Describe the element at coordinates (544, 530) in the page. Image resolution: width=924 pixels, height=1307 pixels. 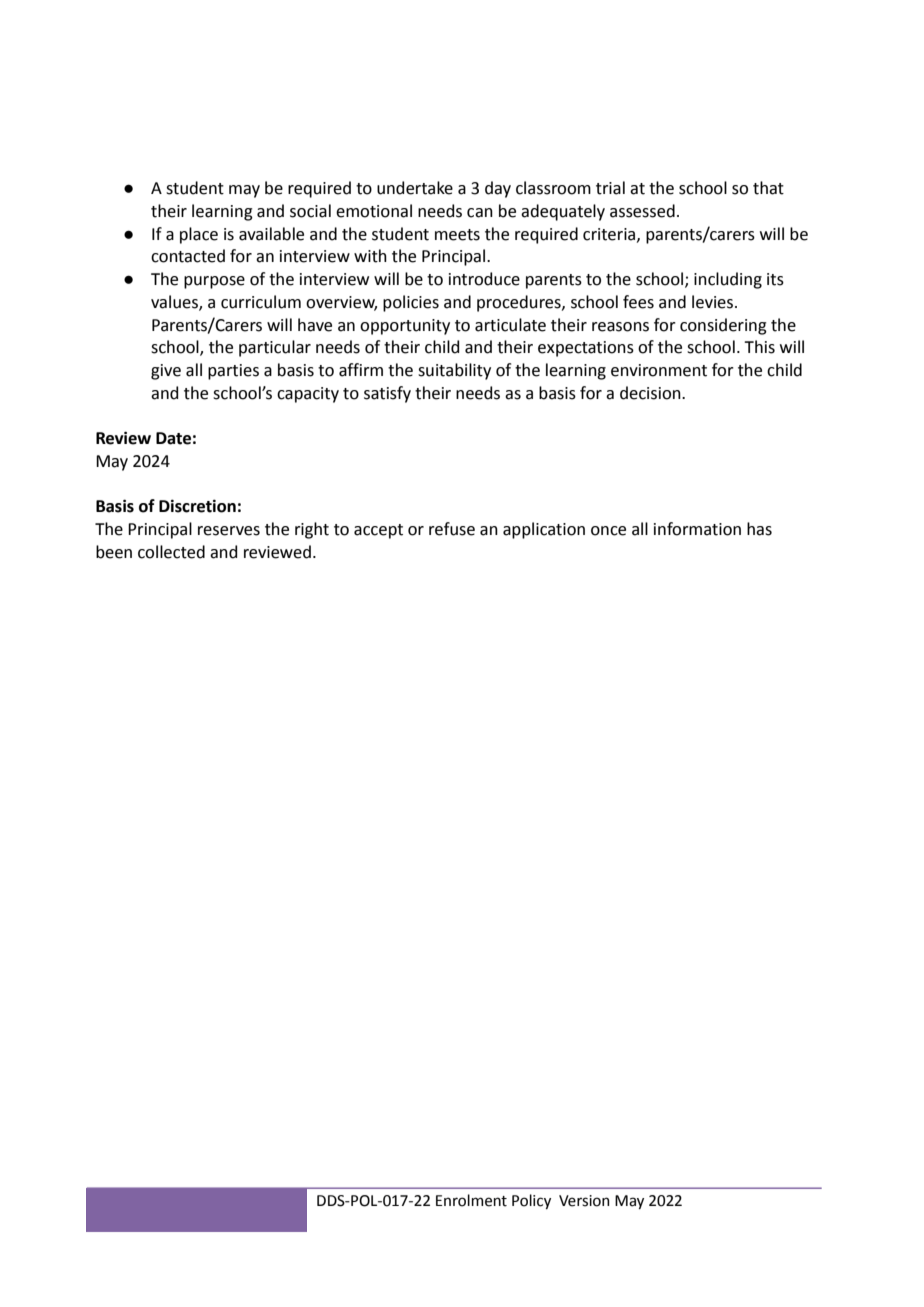
I see `application` at that location.
